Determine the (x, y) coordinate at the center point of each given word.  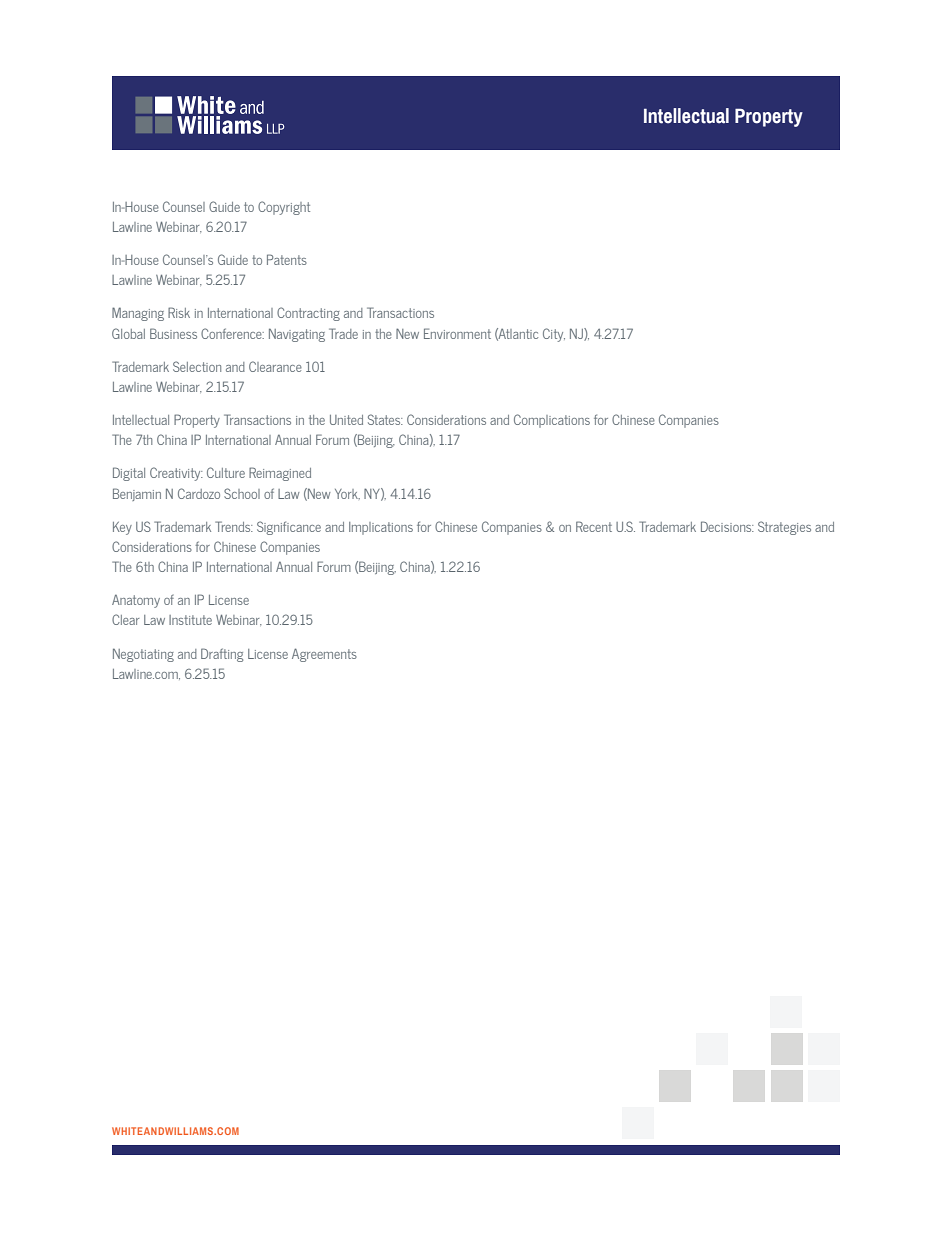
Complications (552, 421)
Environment (457, 333)
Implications (381, 528)
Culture (226, 472)
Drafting (222, 655)
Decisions (727, 526)
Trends (234, 526)
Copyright (284, 208)
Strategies (784, 528)
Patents (287, 259)
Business (173, 333)
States (385, 419)
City (554, 335)
